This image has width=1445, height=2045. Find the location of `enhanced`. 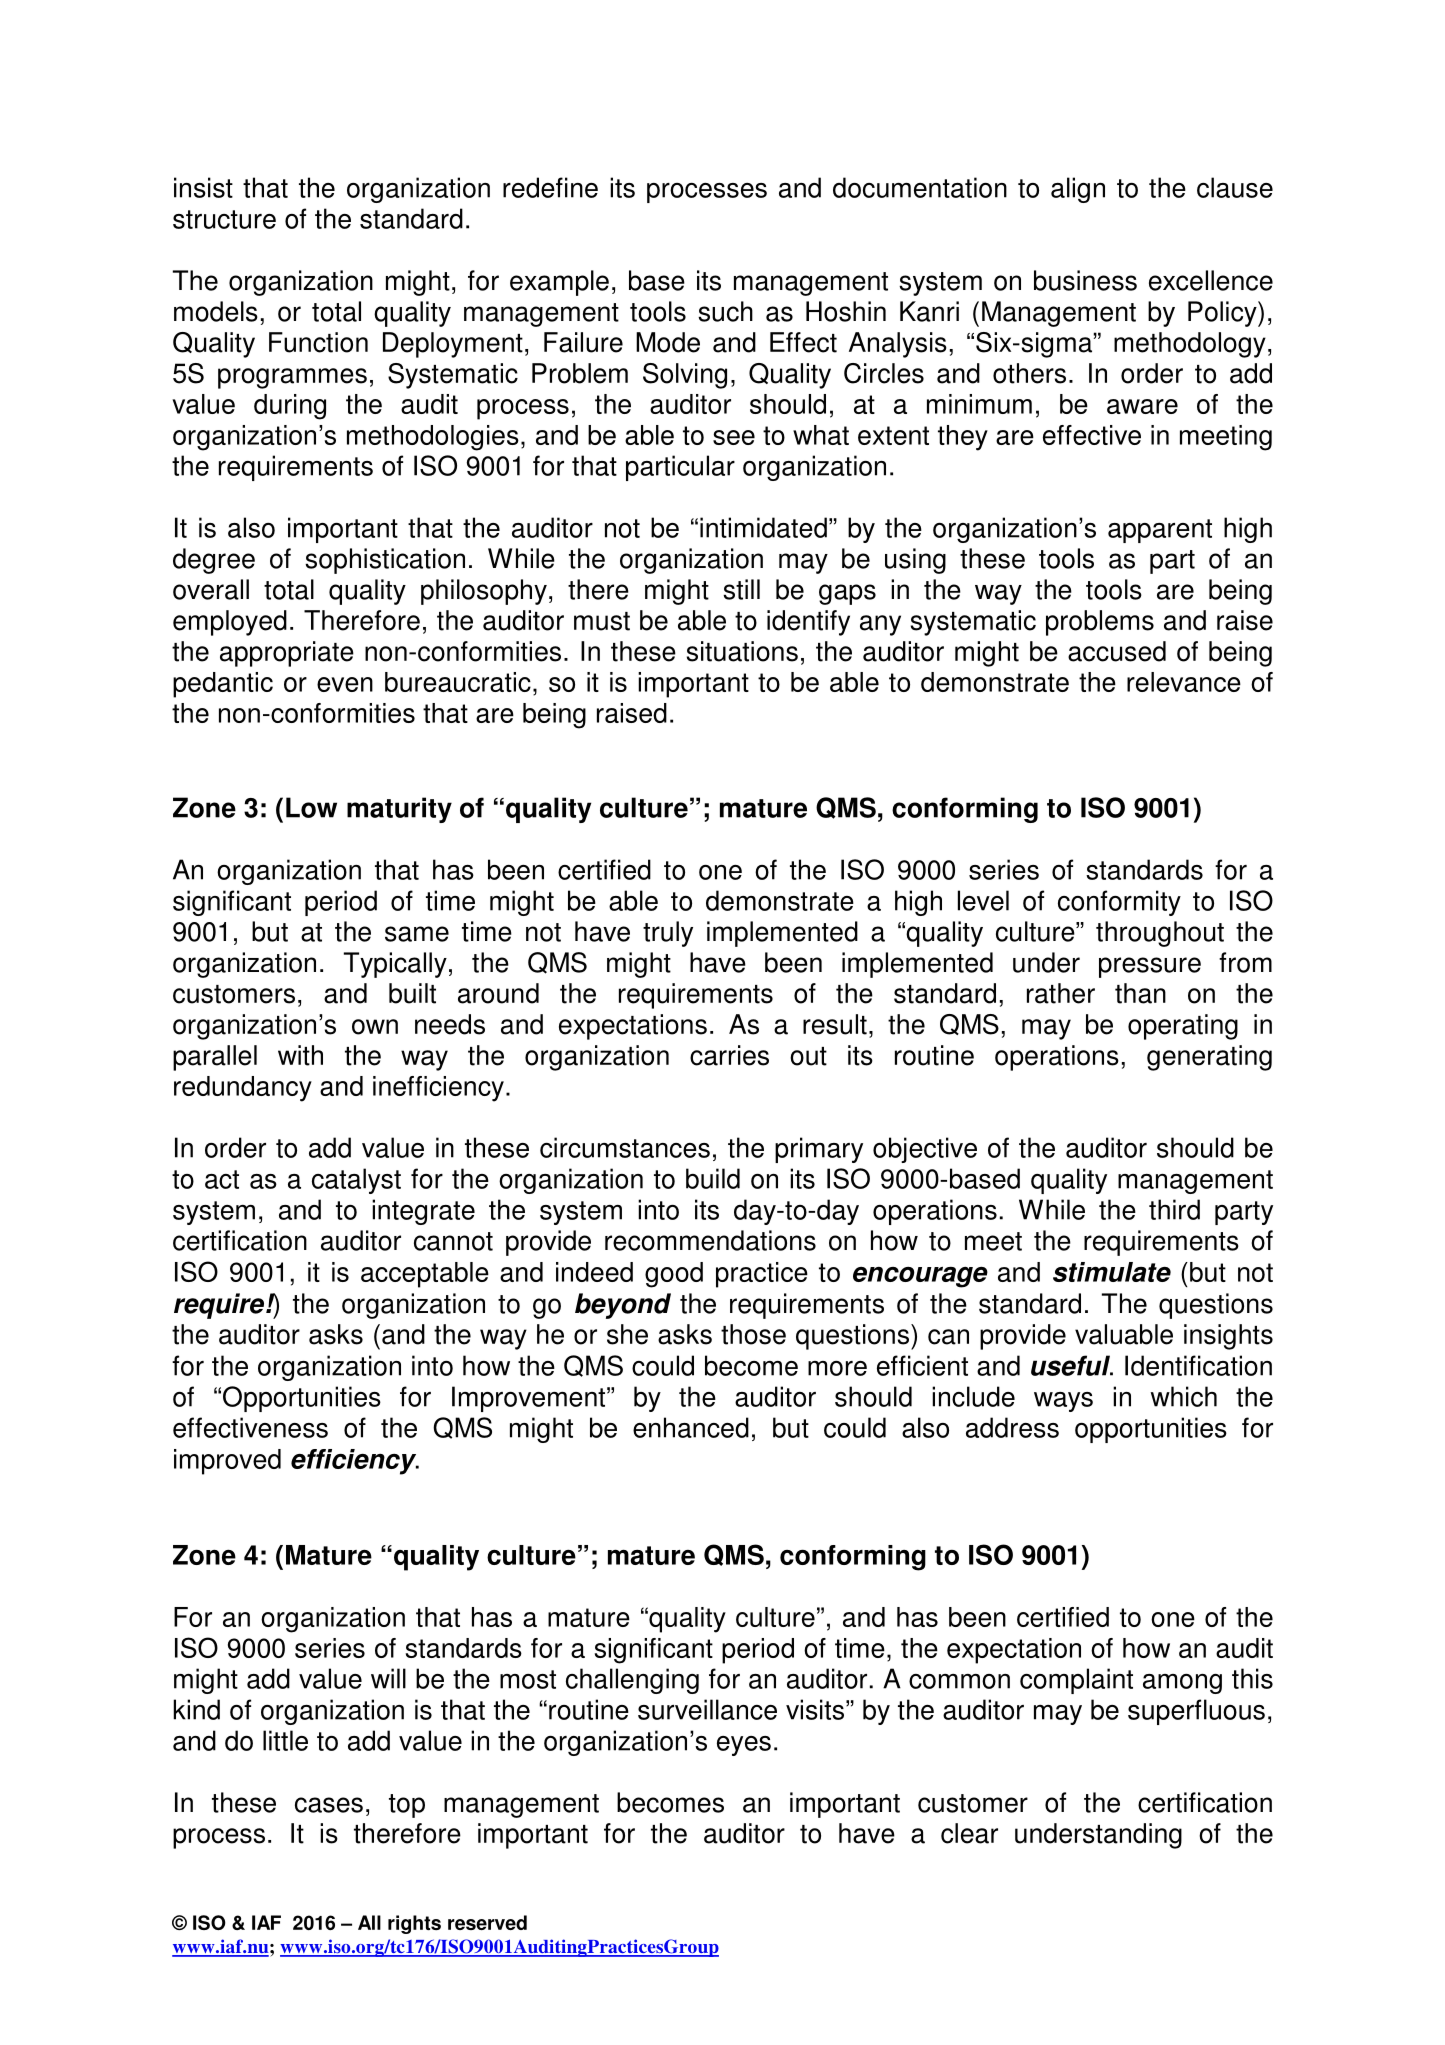

enhanced is located at coordinates (691, 1427).
